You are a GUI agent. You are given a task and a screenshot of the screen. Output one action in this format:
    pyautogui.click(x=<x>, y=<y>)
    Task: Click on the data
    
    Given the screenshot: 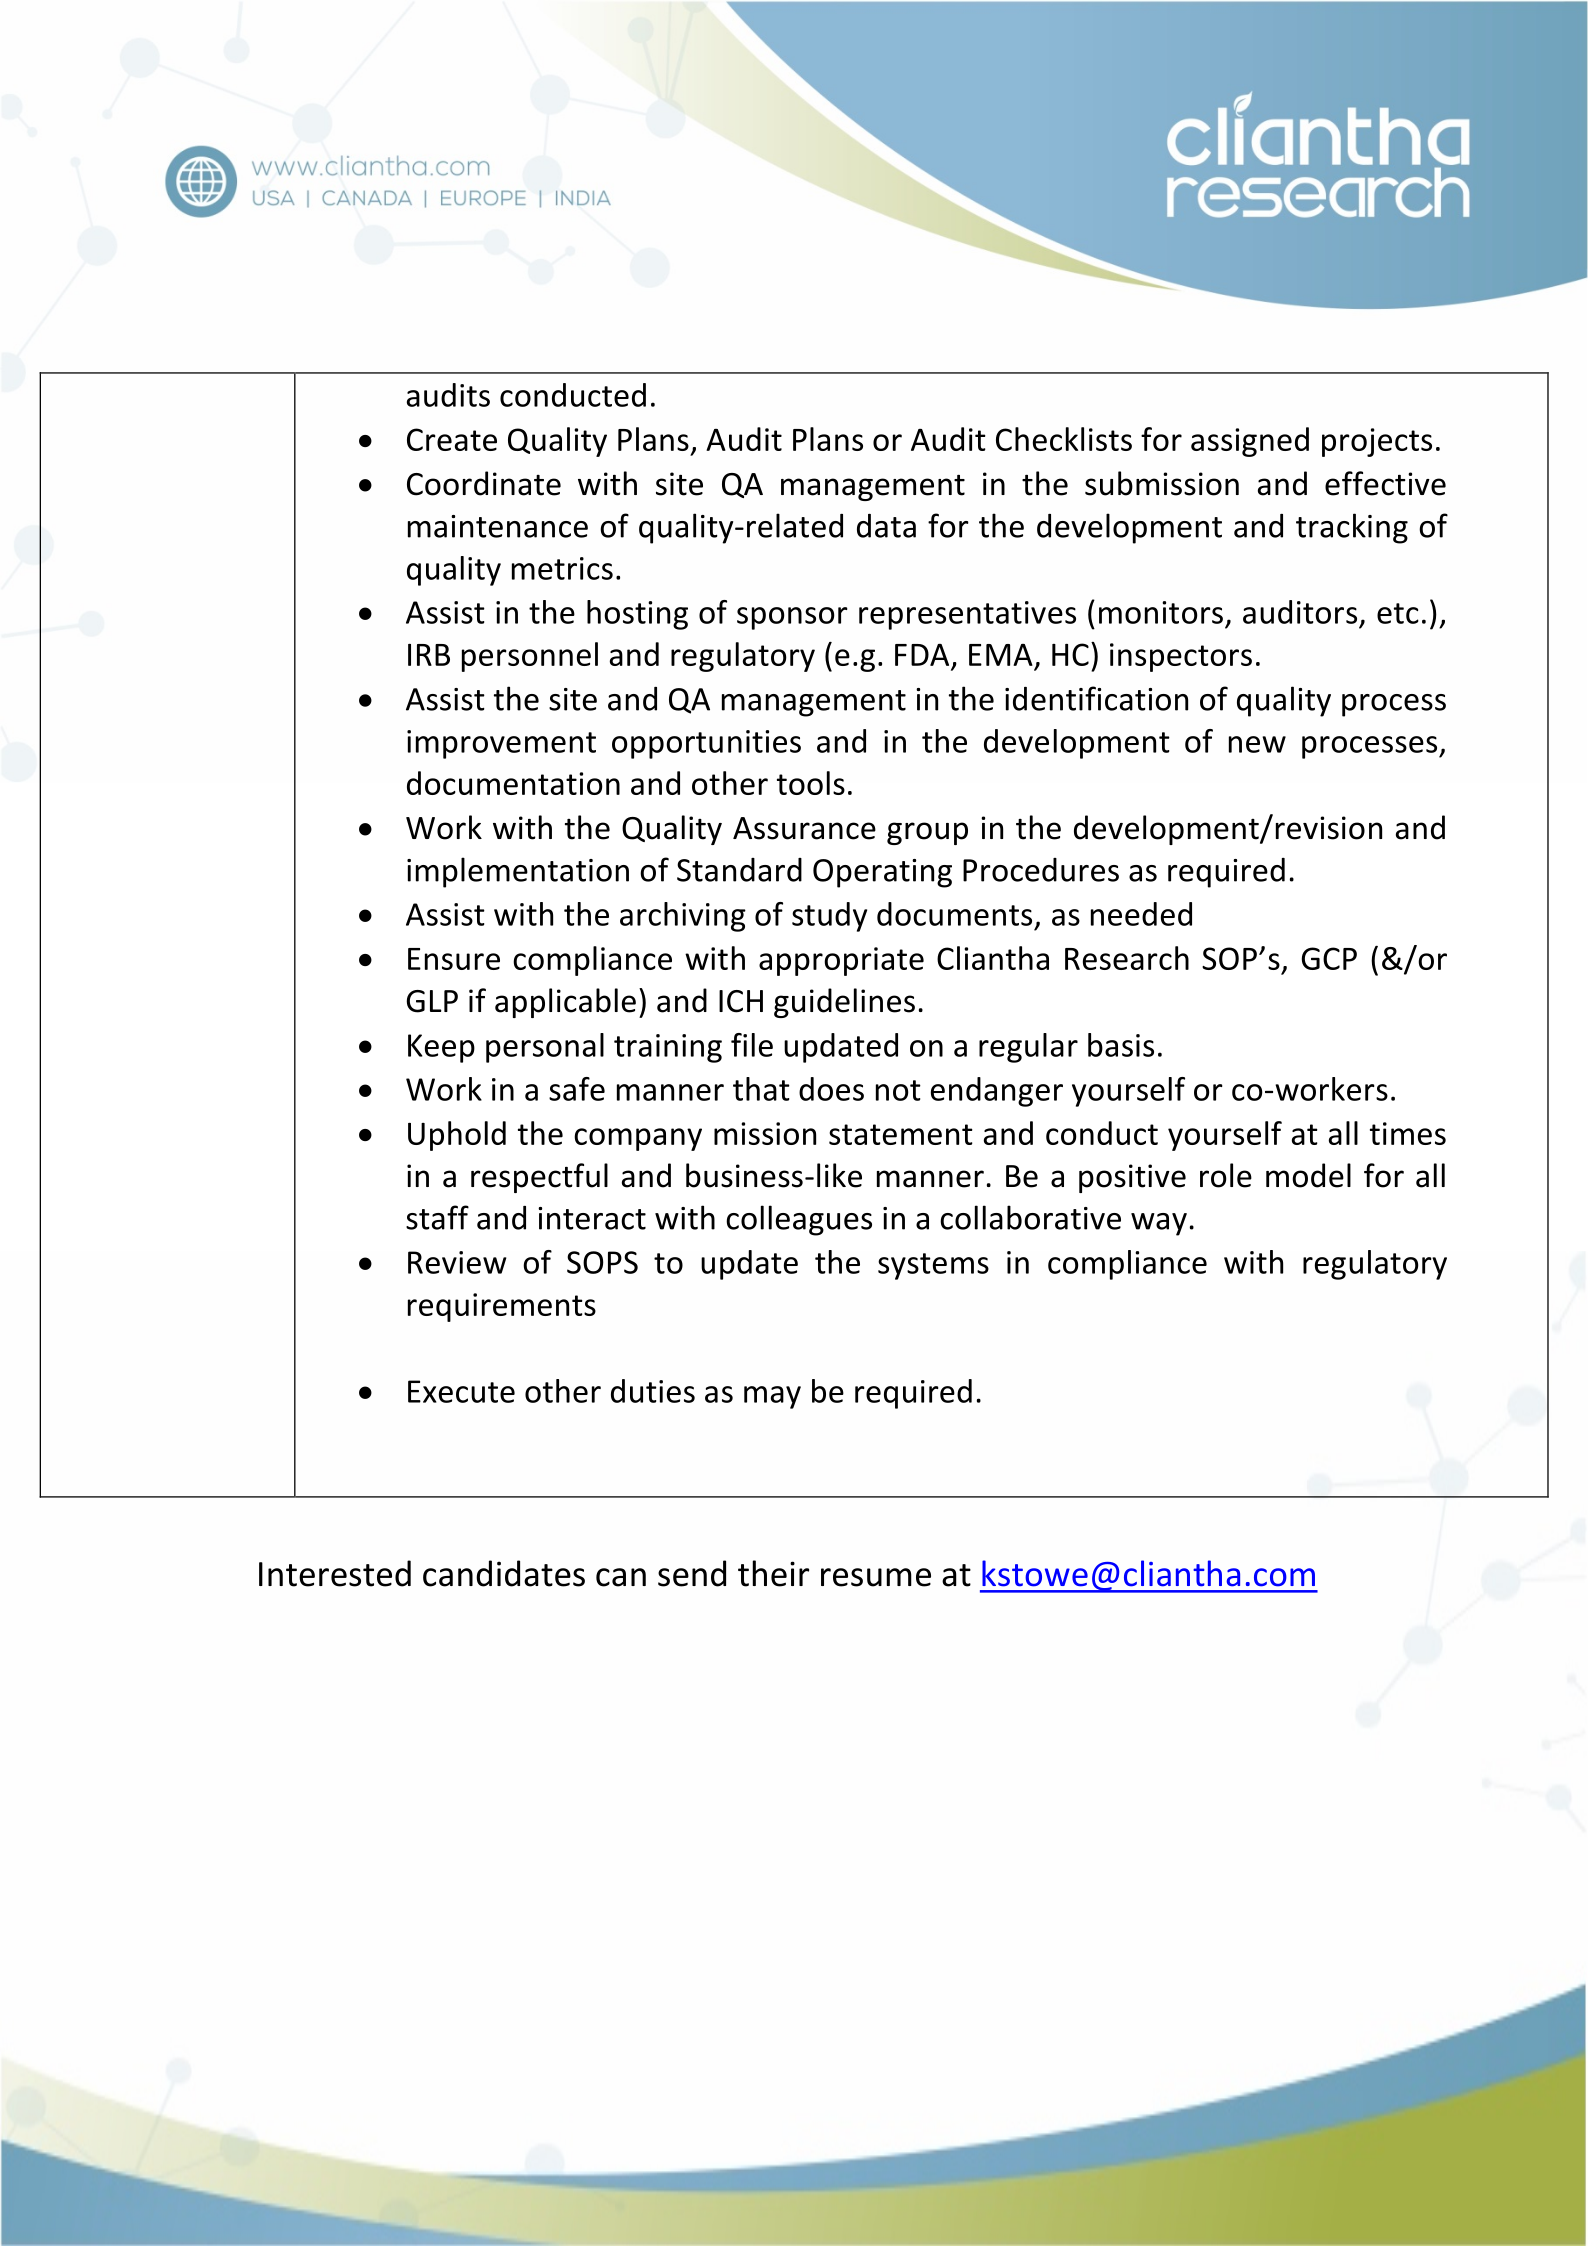 What is the action you would take?
    pyautogui.click(x=886, y=526)
